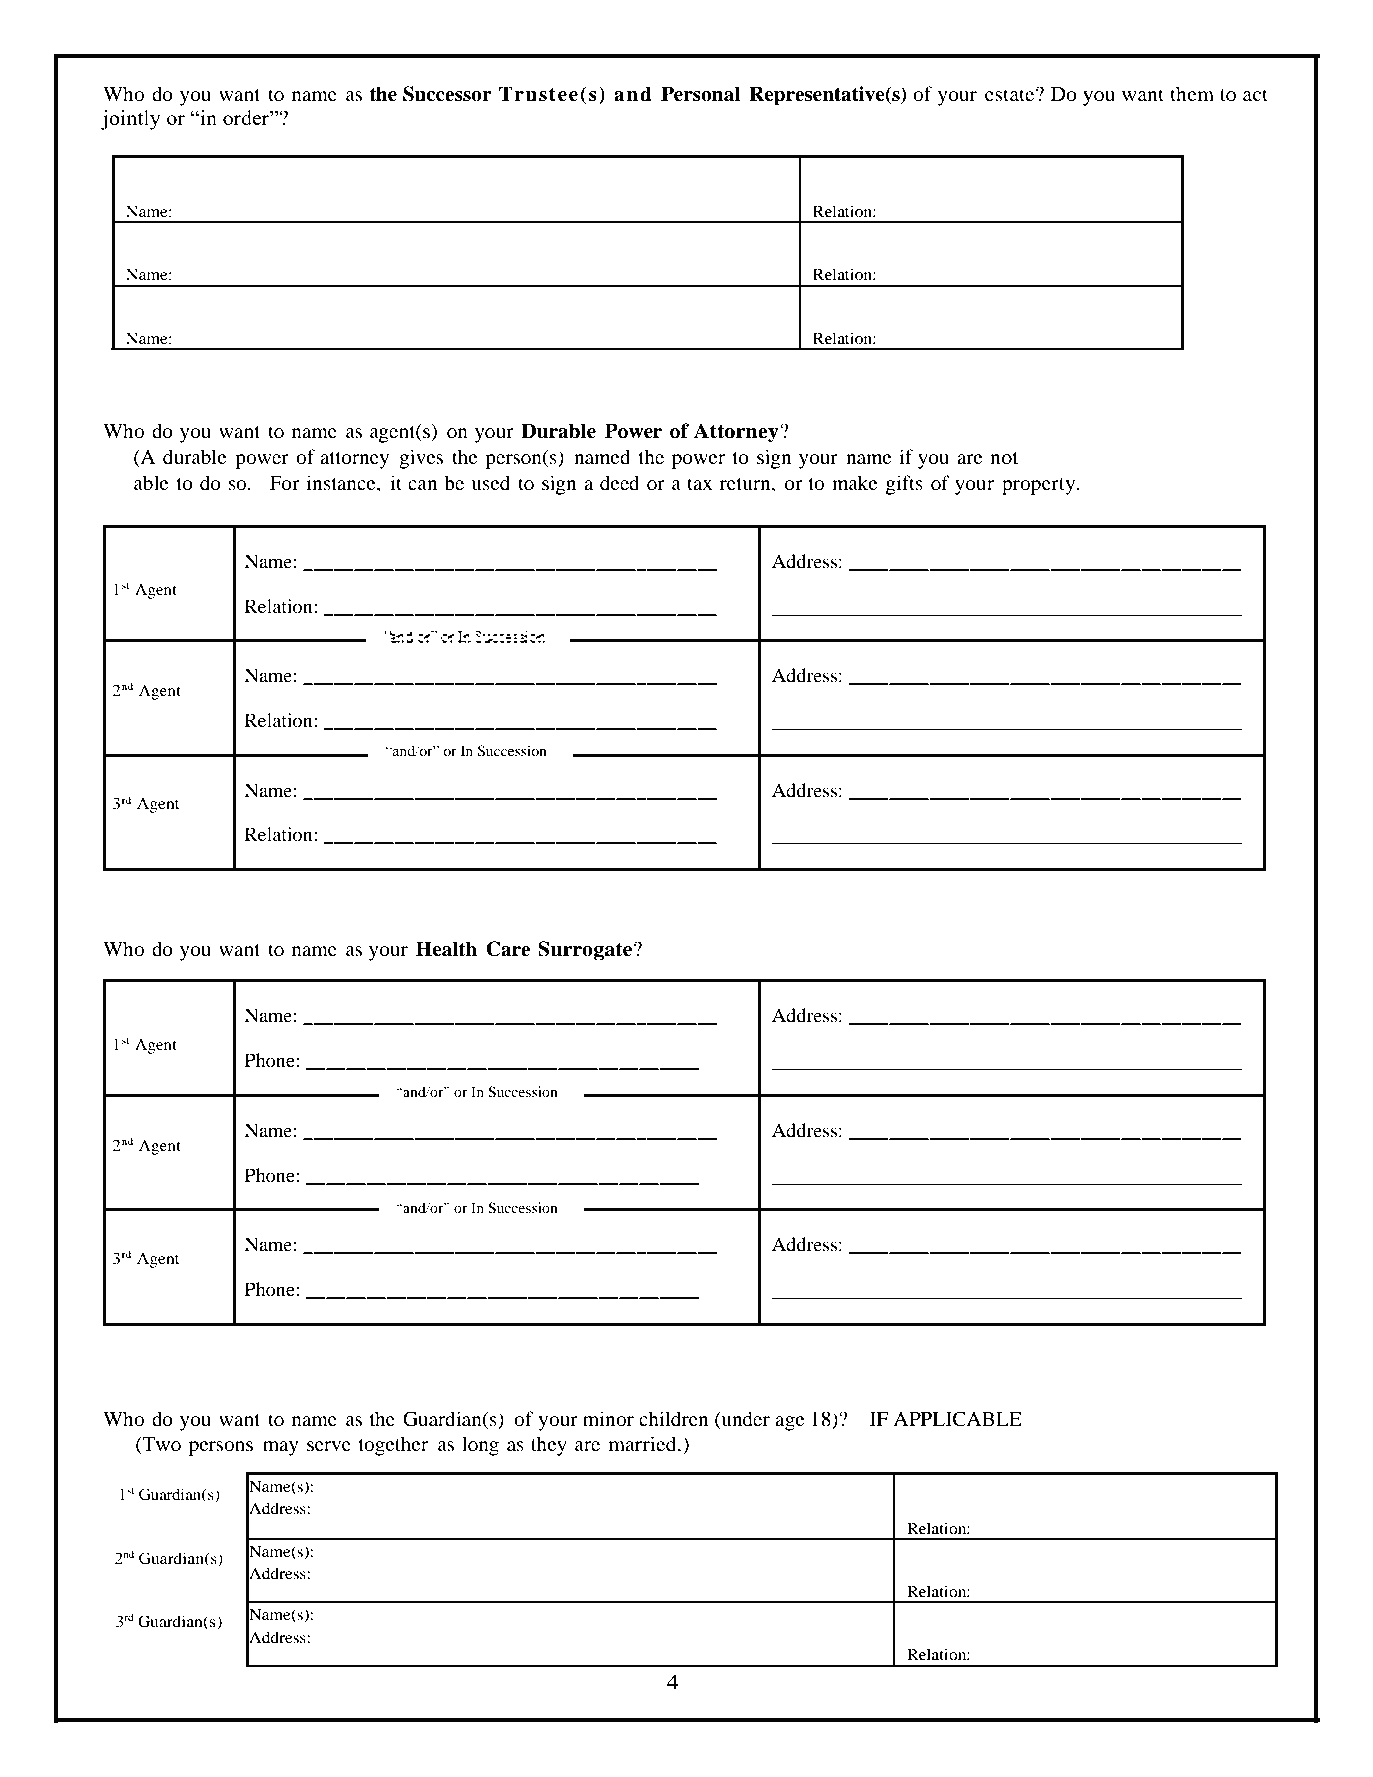  Describe the element at coordinates (446, 949) in the screenshot. I see `Health` at that location.
